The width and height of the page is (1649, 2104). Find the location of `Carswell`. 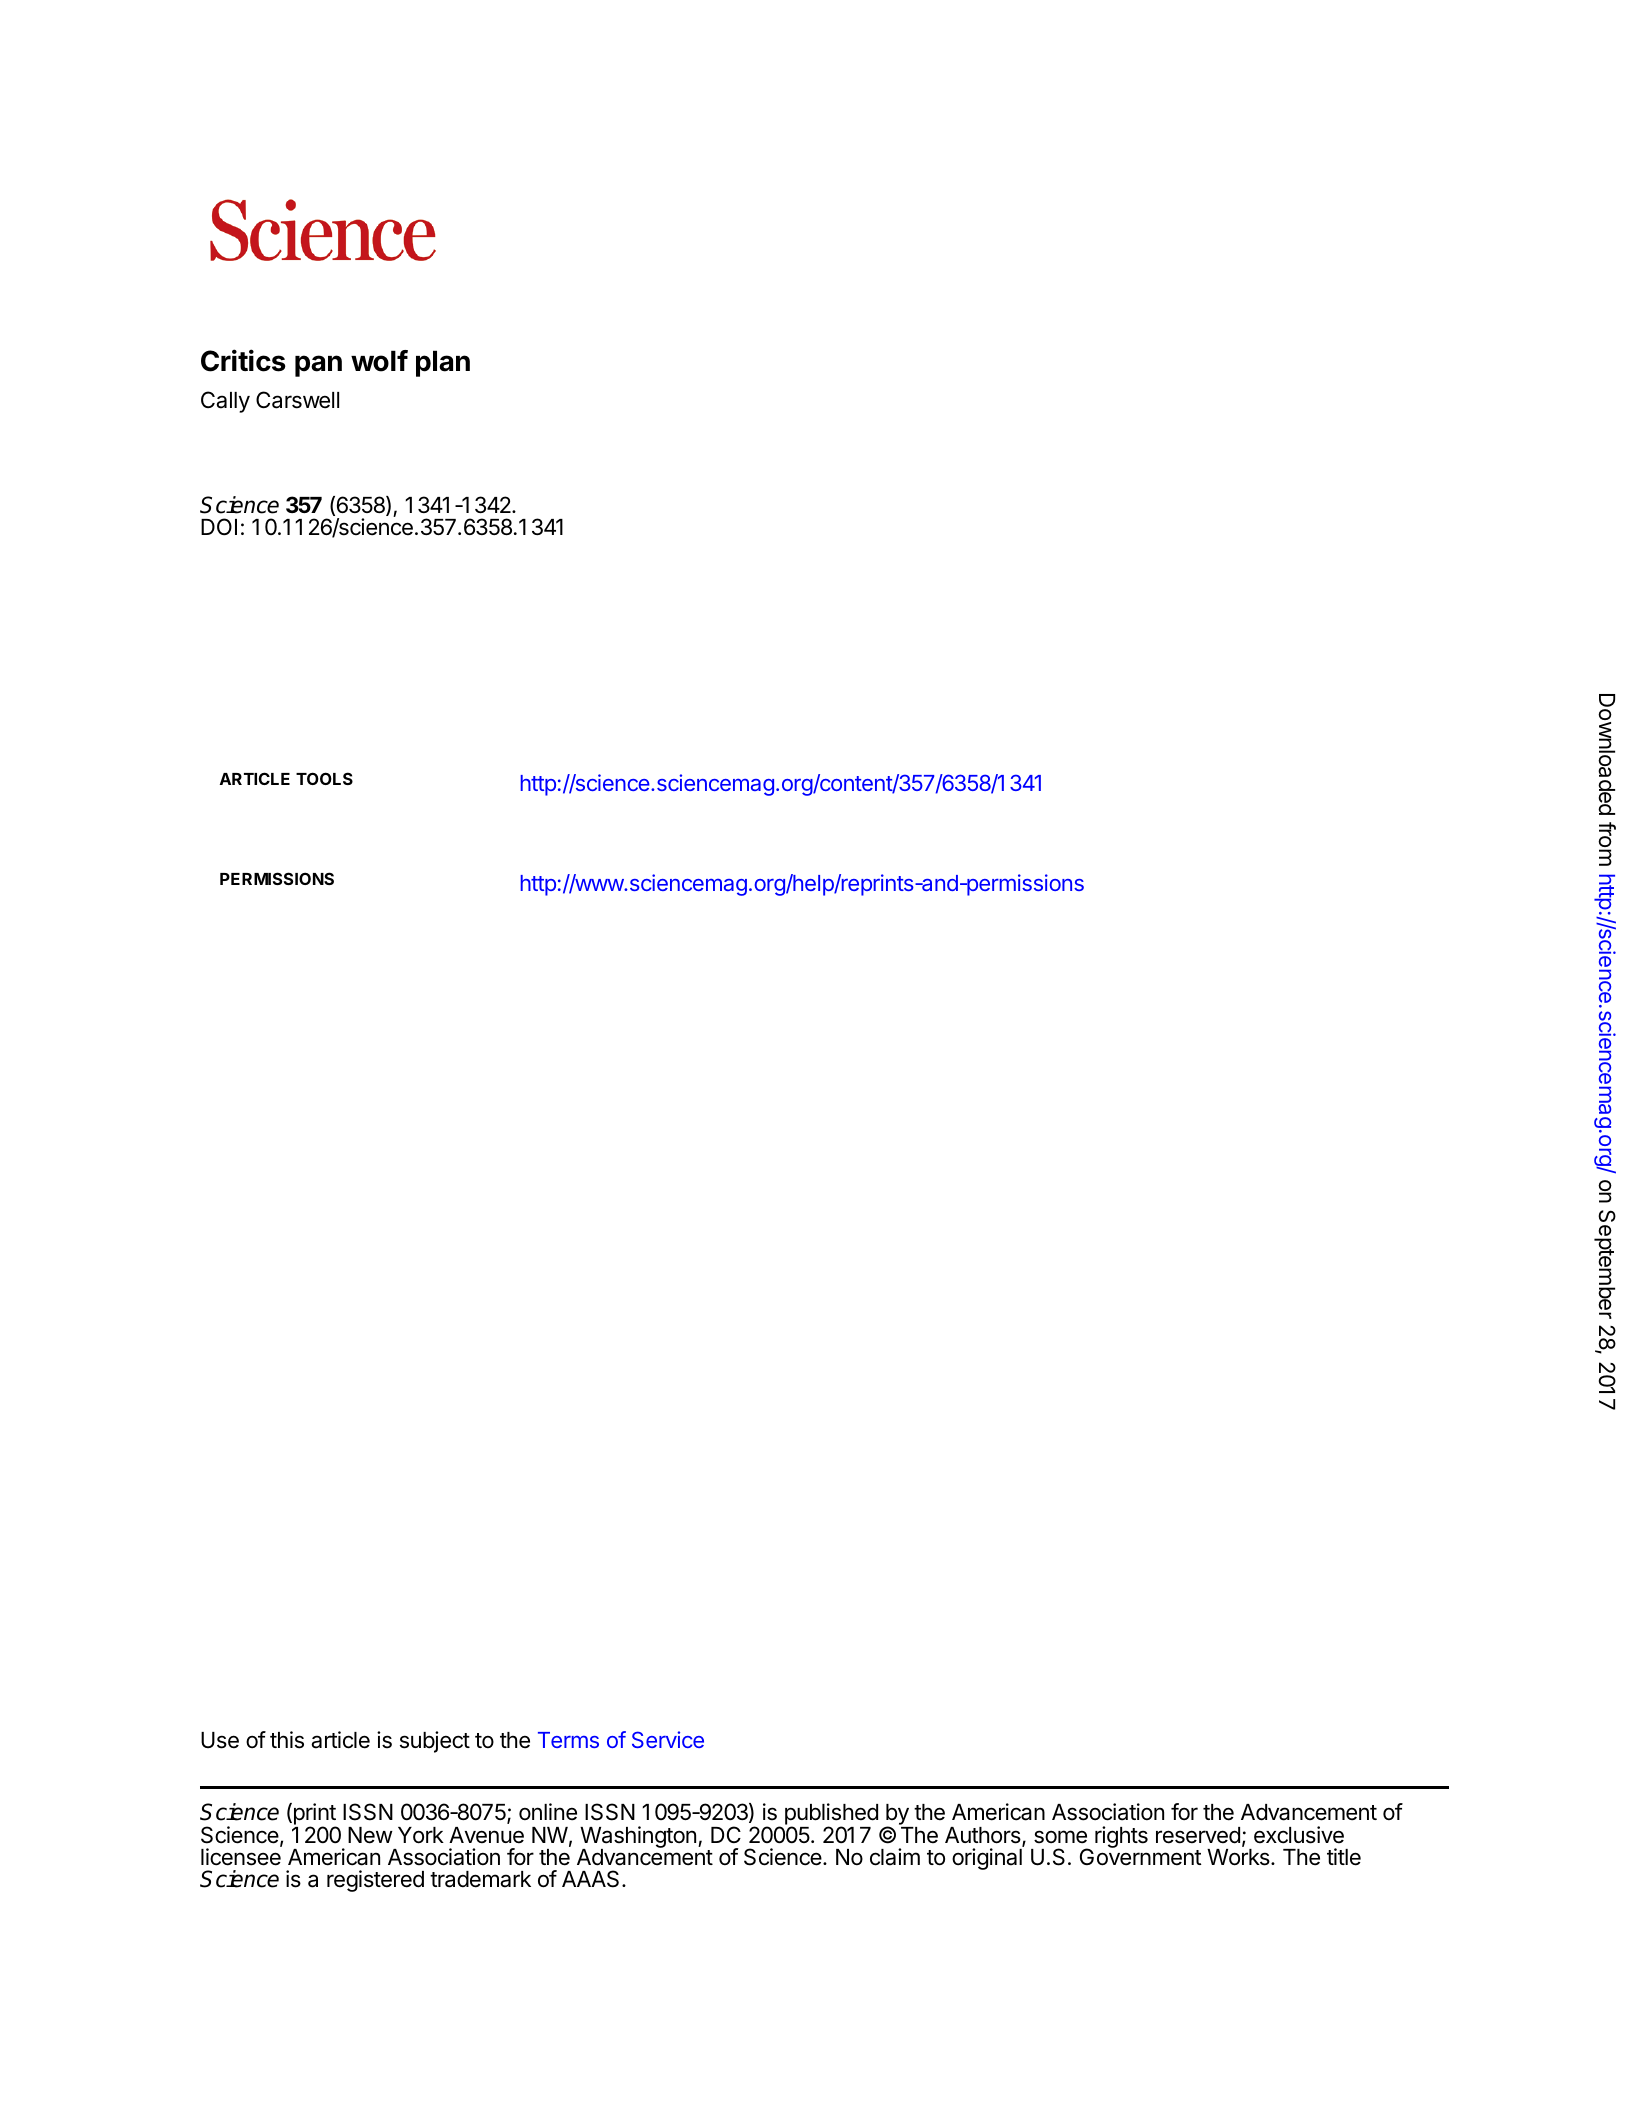

Carswell is located at coordinates (297, 400).
